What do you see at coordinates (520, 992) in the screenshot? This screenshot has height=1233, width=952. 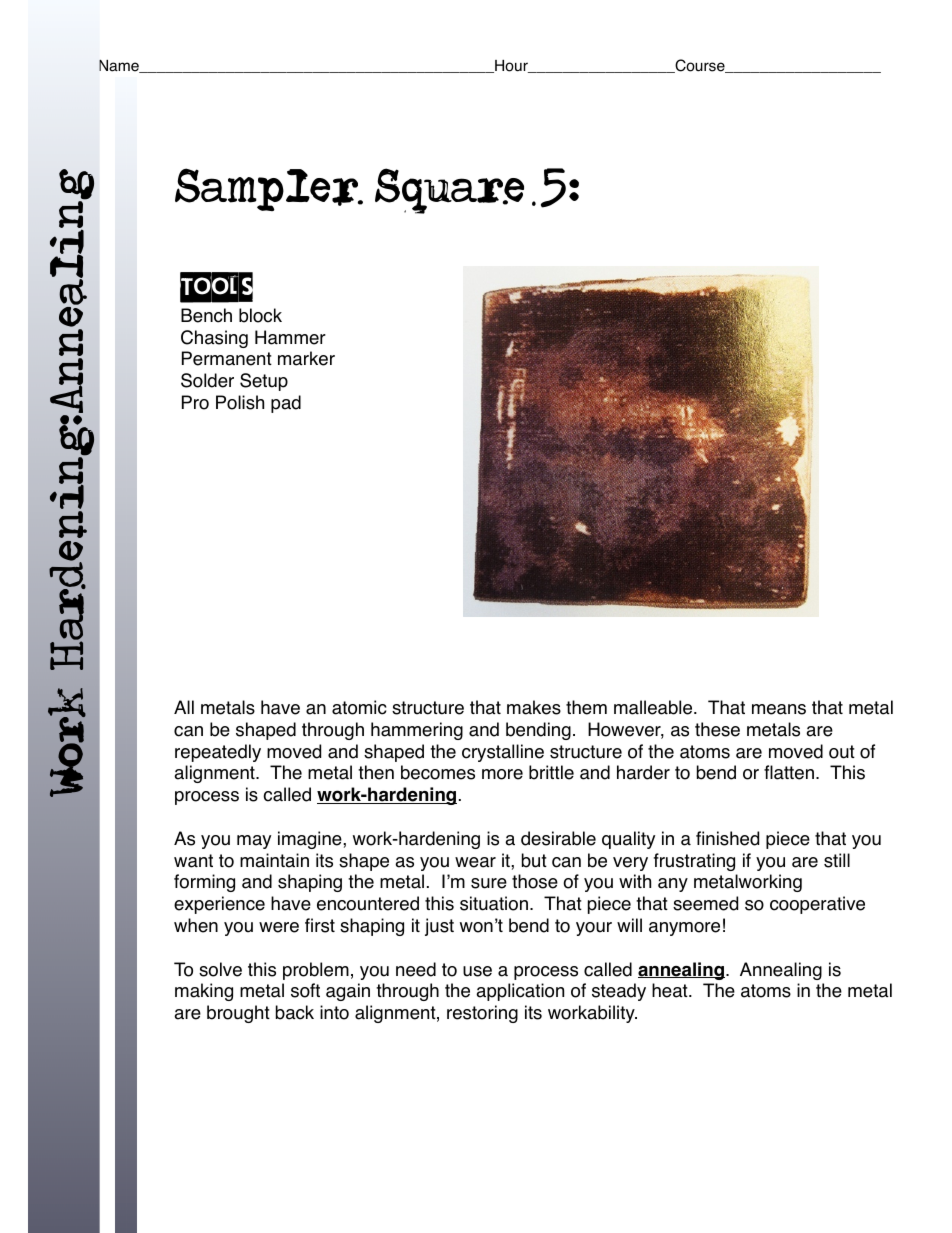 I see `application` at bounding box center [520, 992].
